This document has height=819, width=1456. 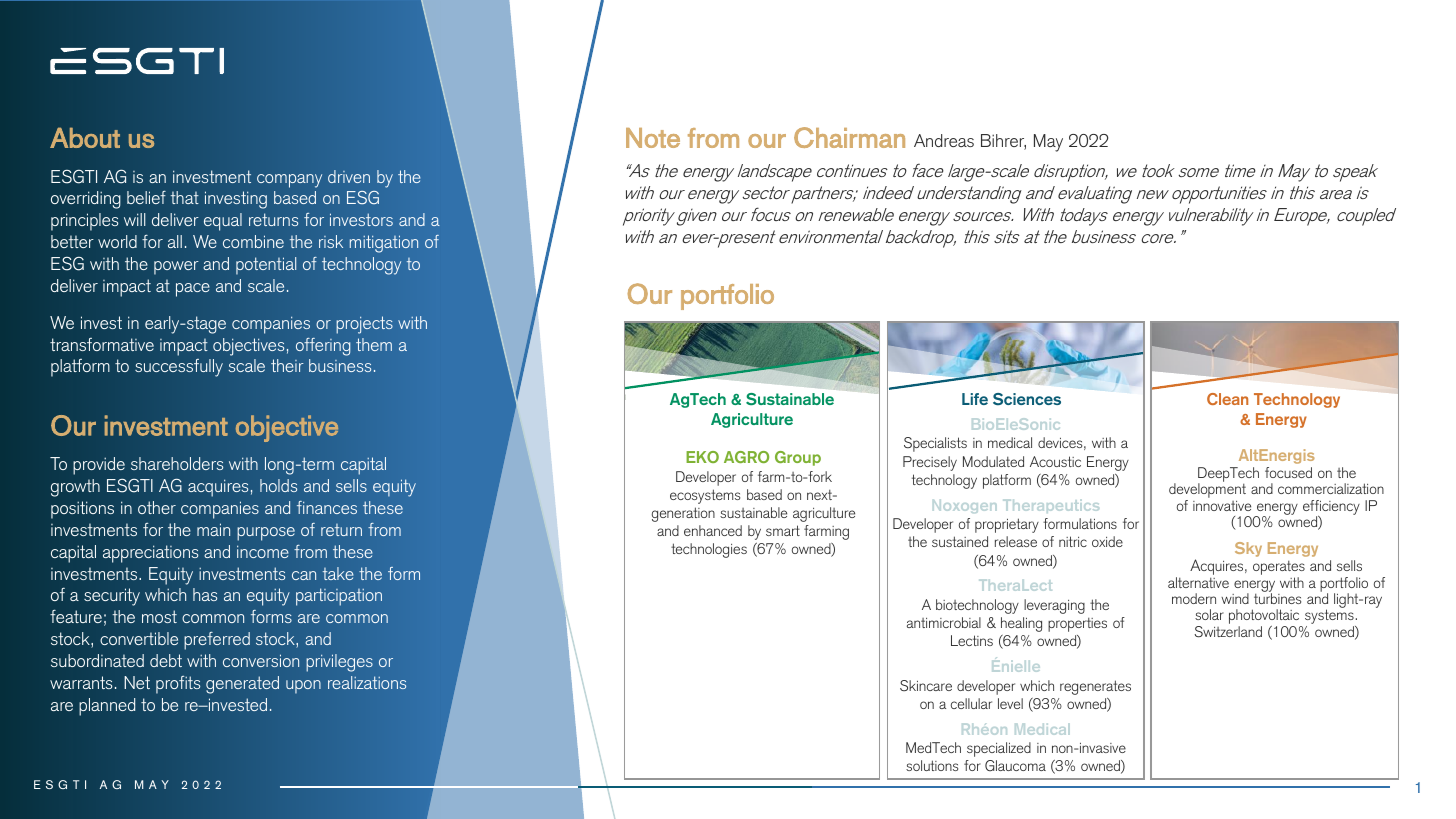 What do you see at coordinates (702, 457) in the document?
I see `EKO` at bounding box center [702, 457].
